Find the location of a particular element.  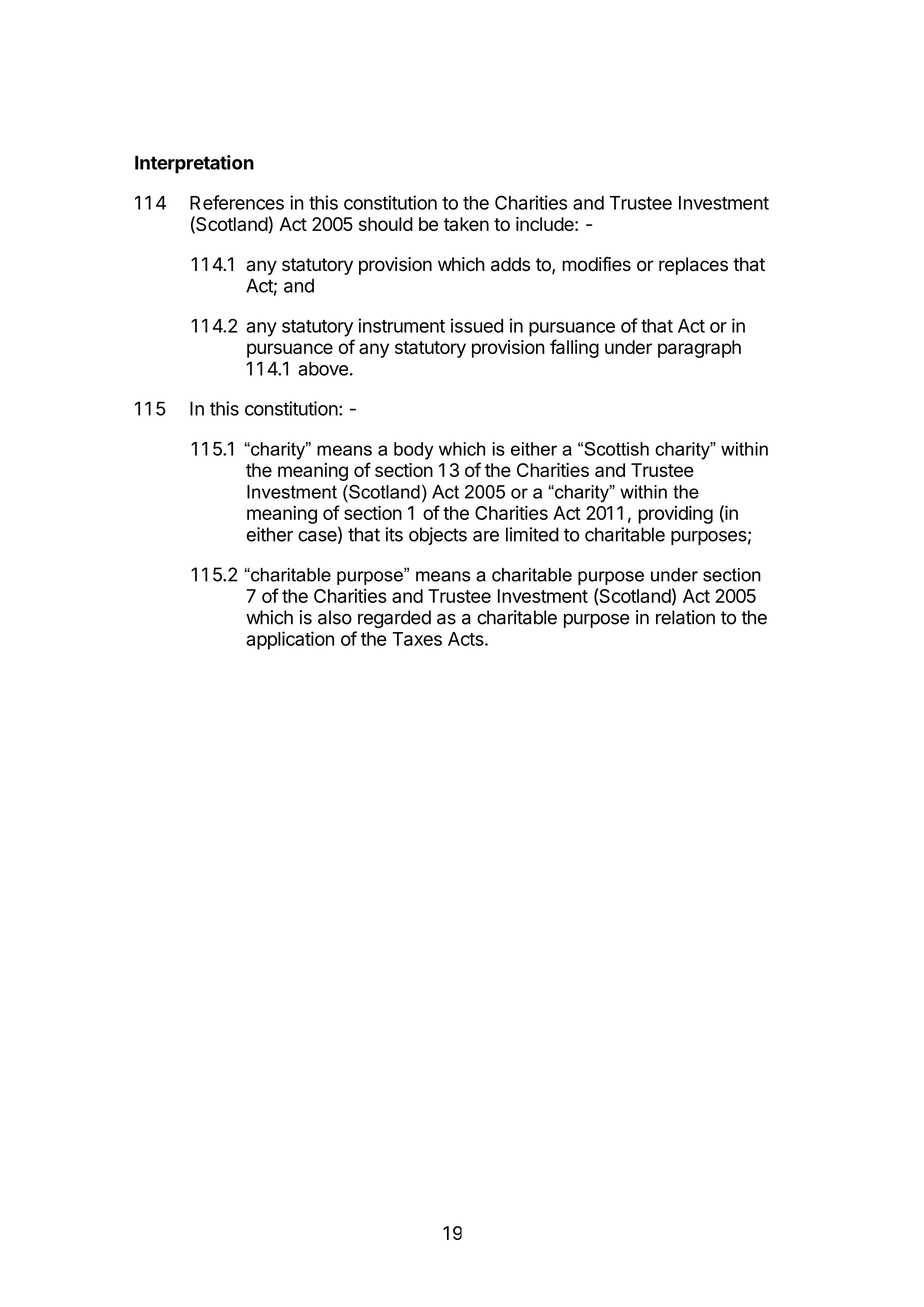

Taxes is located at coordinates (417, 639).
